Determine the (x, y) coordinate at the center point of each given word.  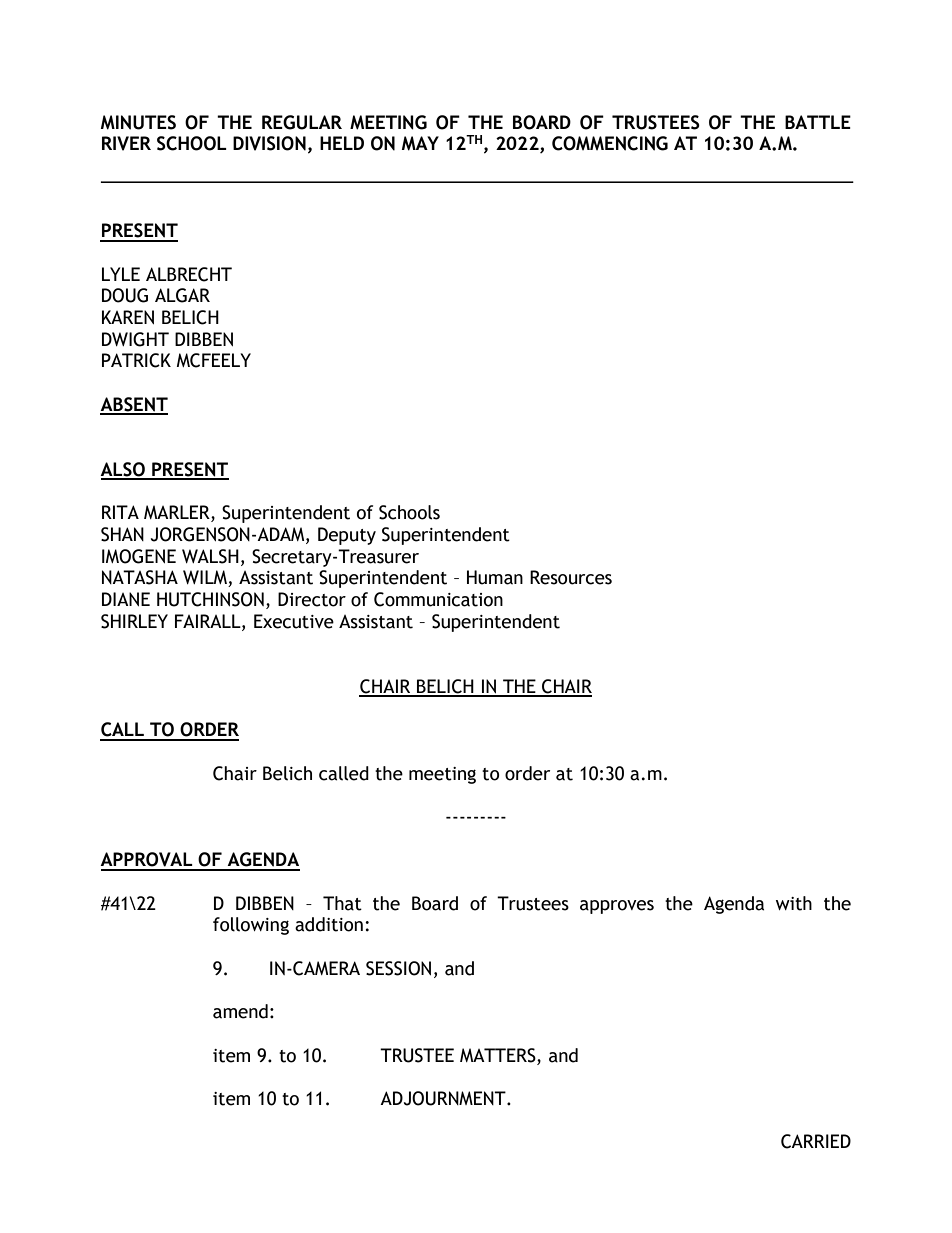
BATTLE (818, 122)
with (794, 903)
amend (240, 1011)
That (342, 903)
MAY (420, 143)
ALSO (123, 470)
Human (495, 577)
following (251, 926)
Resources (571, 577)
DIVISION (269, 143)
